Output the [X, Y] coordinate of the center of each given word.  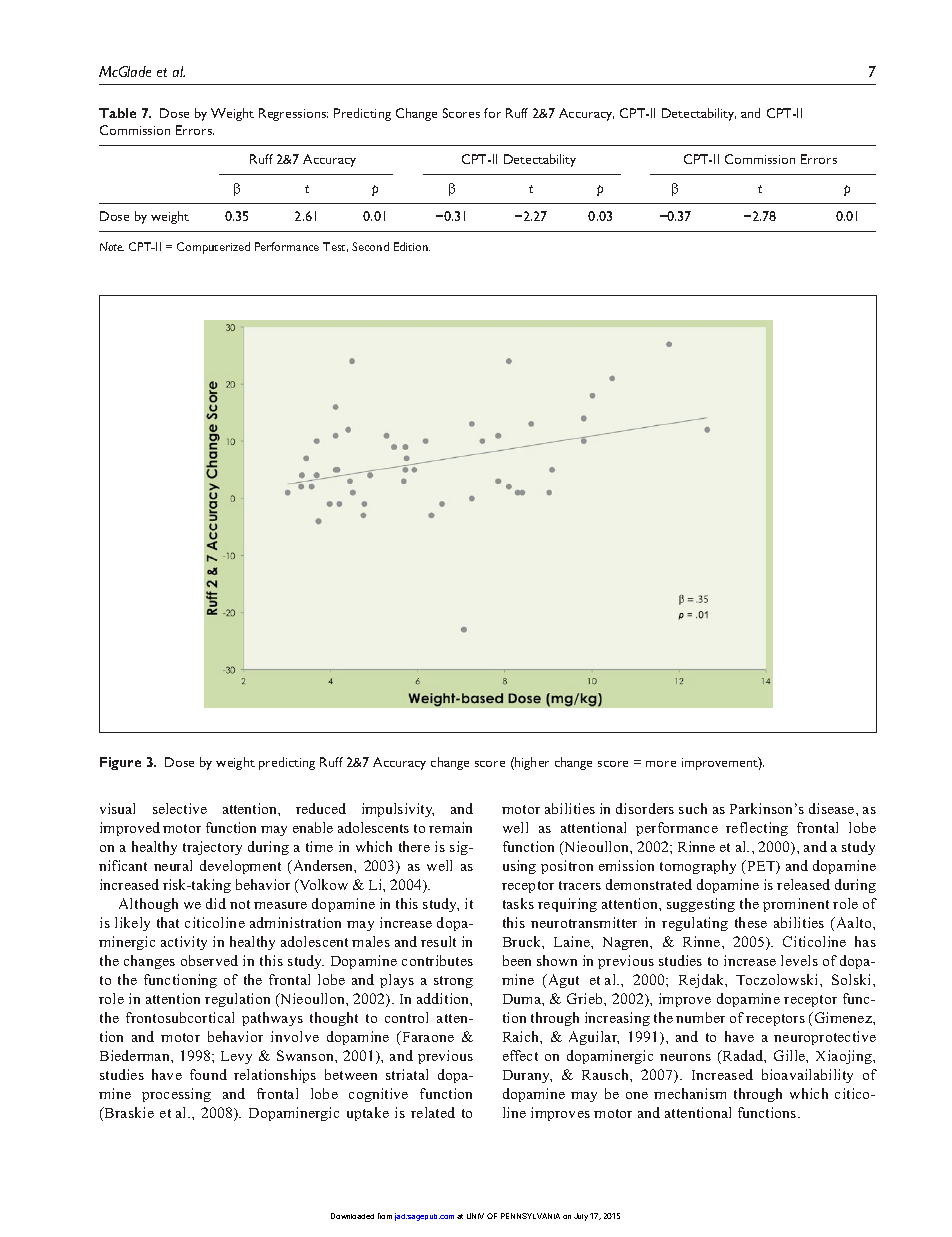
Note [112, 246]
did [216, 903]
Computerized [213, 248]
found [208, 1074]
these [751, 922]
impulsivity [398, 810]
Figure [120, 763]
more [661, 764]
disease [833, 808]
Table [117, 113]
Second [370, 246]
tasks [518, 903]
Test [335, 247]
